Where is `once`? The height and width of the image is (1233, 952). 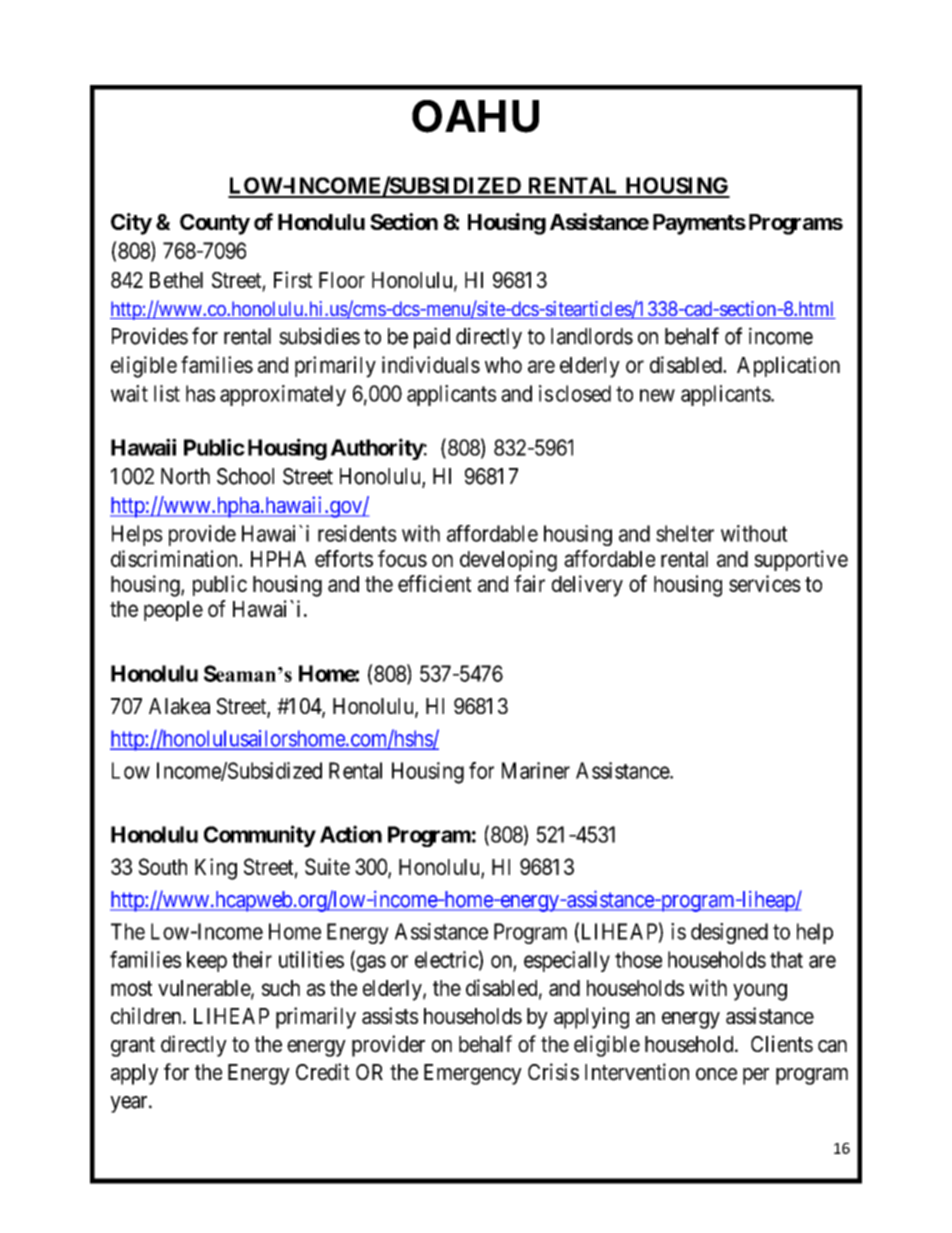 once is located at coordinates (716, 1074).
